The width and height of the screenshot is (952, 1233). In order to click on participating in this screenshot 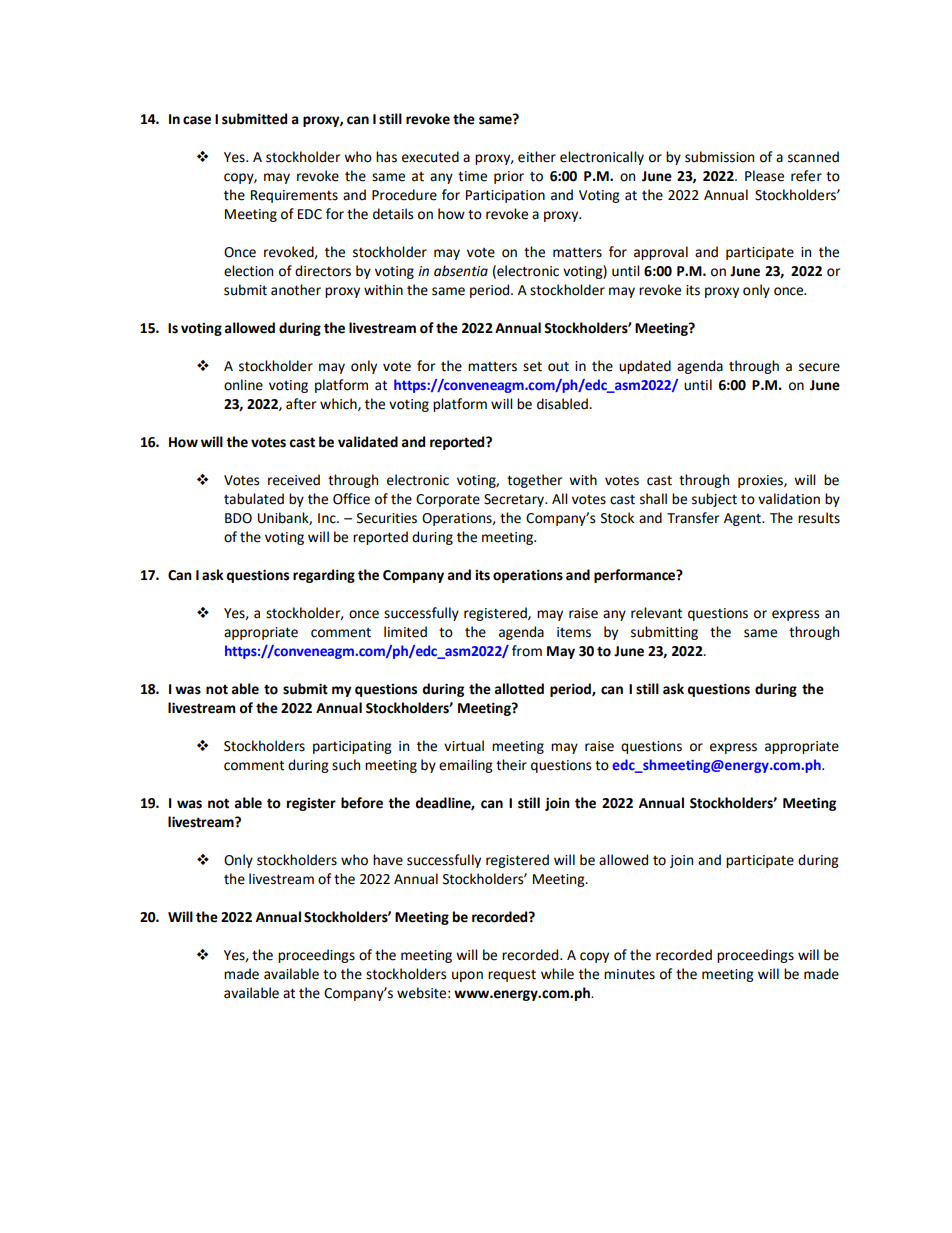, I will do `click(352, 747)`.
